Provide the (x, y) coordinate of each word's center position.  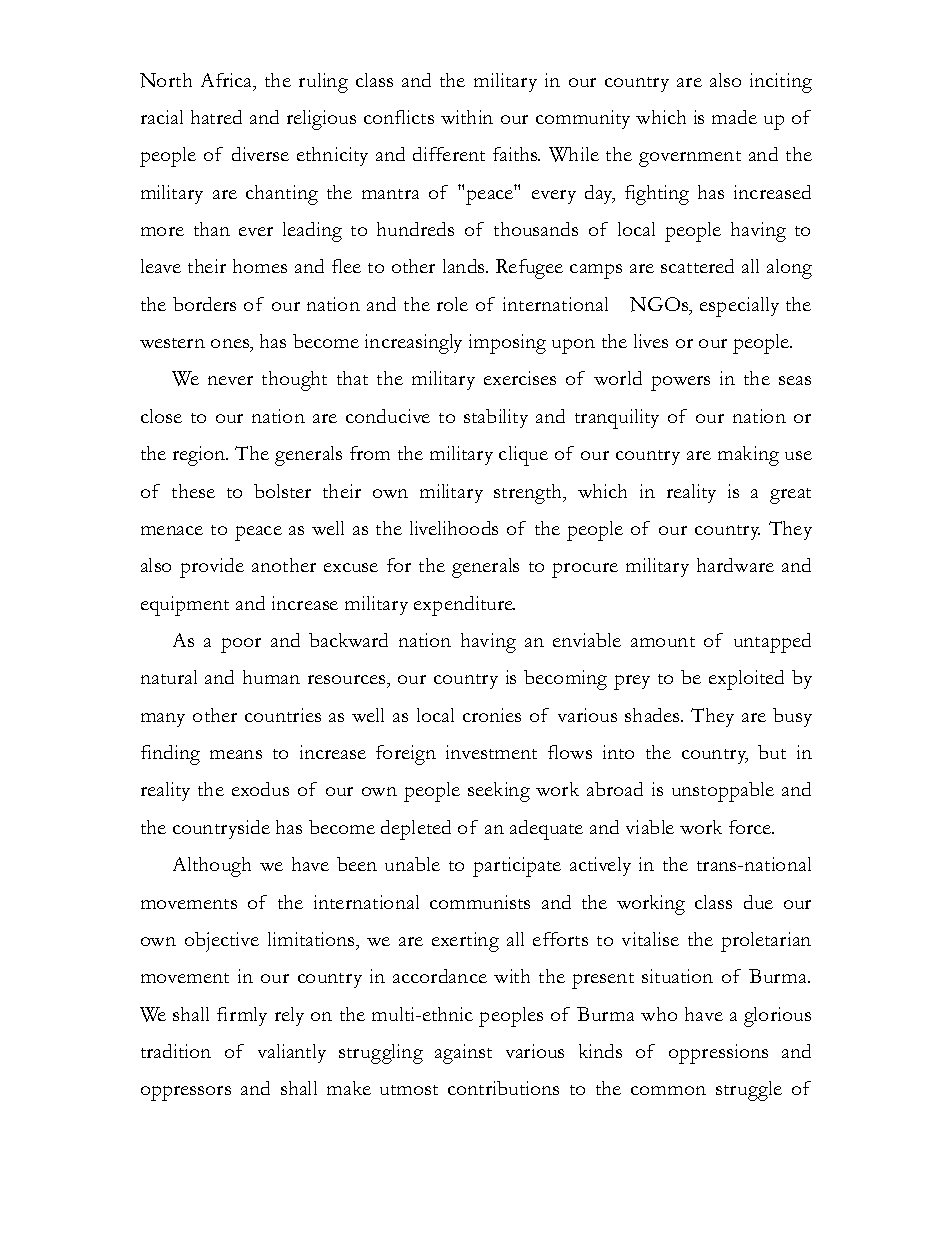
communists (480, 902)
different (449, 154)
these (193, 491)
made (734, 117)
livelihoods (454, 528)
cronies (492, 715)
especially (739, 307)
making (748, 456)
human (271, 677)
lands (465, 266)
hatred (216, 117)
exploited (746, 680)
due (758, 902)
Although (212, 867)
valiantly (292, 1053)
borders (204, 304)
